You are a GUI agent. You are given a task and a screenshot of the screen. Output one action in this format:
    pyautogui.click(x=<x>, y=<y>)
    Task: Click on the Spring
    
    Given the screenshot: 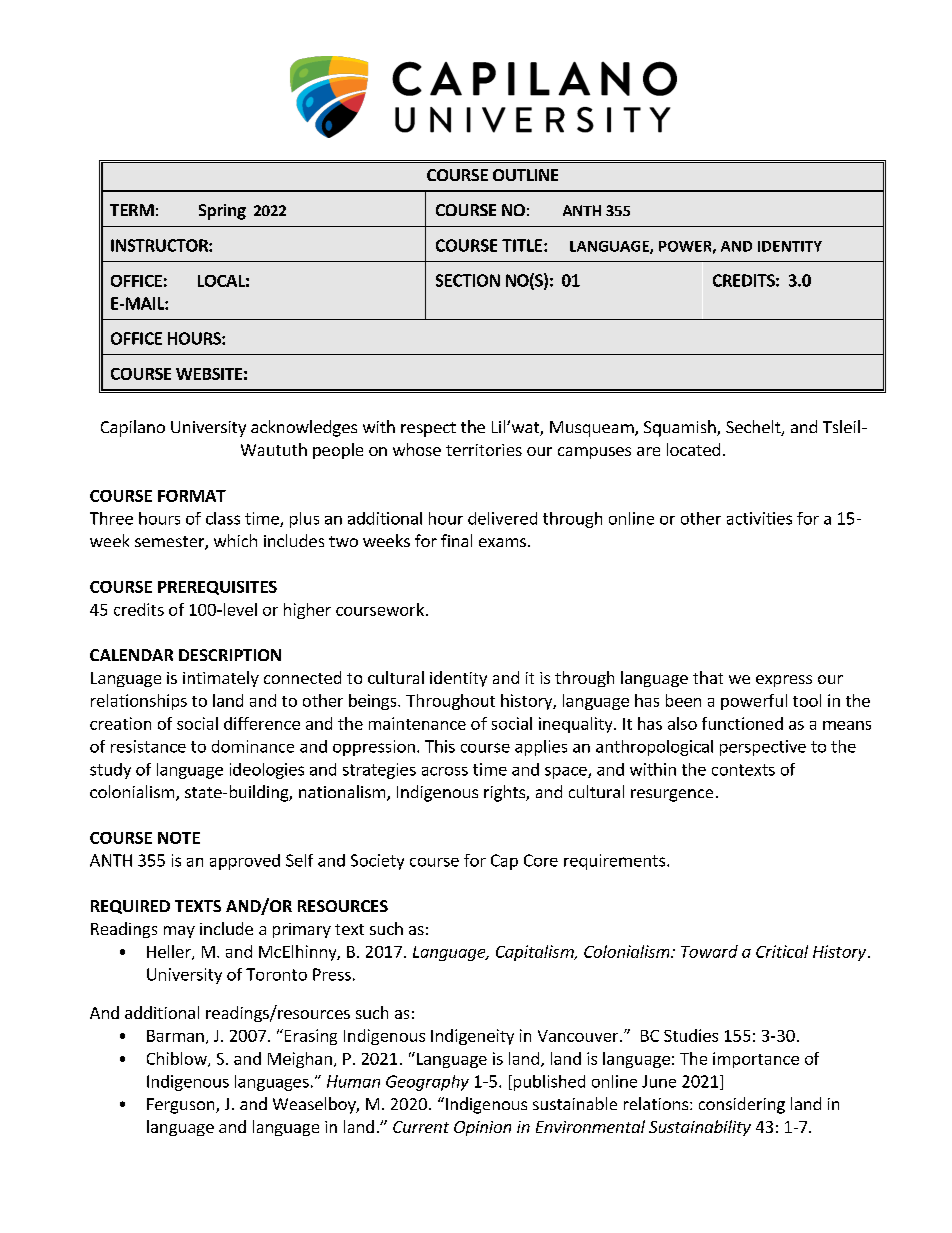 What is the action you would take?
    pyautogui.click(x=222, y=212)
